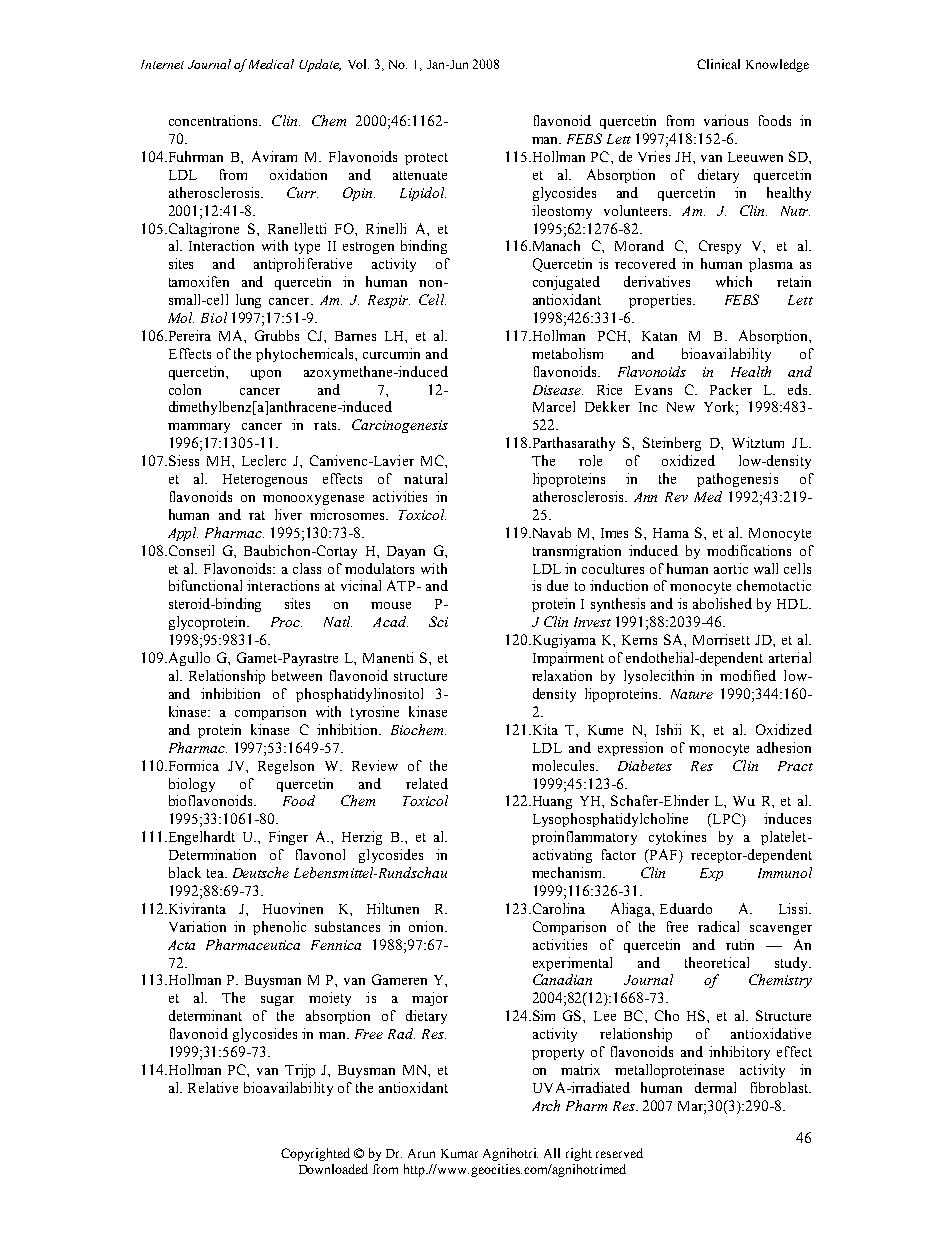 The image size is (952, 1233). Describe the element at coordinates (426, 159) in the screenshot. I see `protect` at that location.
